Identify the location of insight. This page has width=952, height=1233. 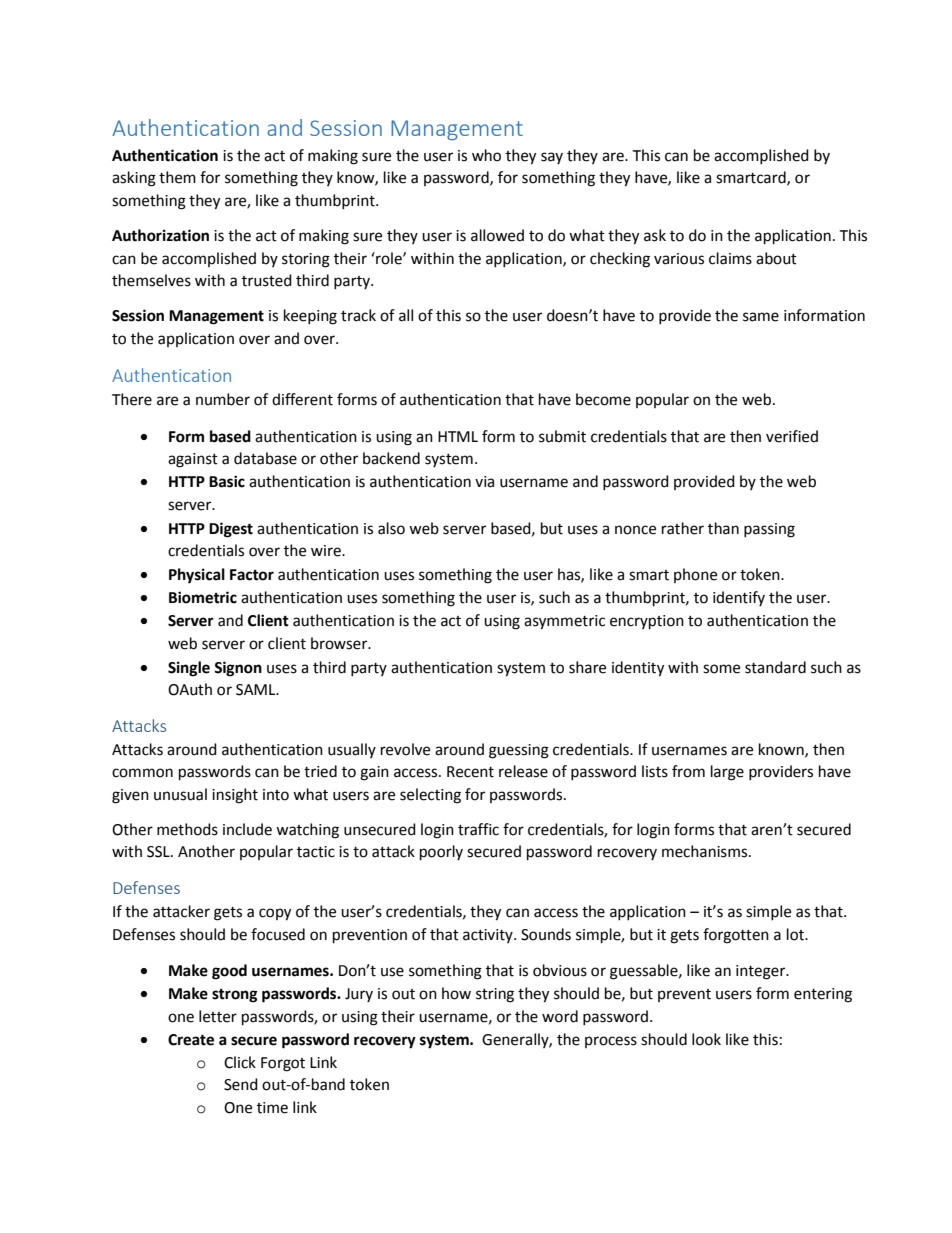
(235, 796).
